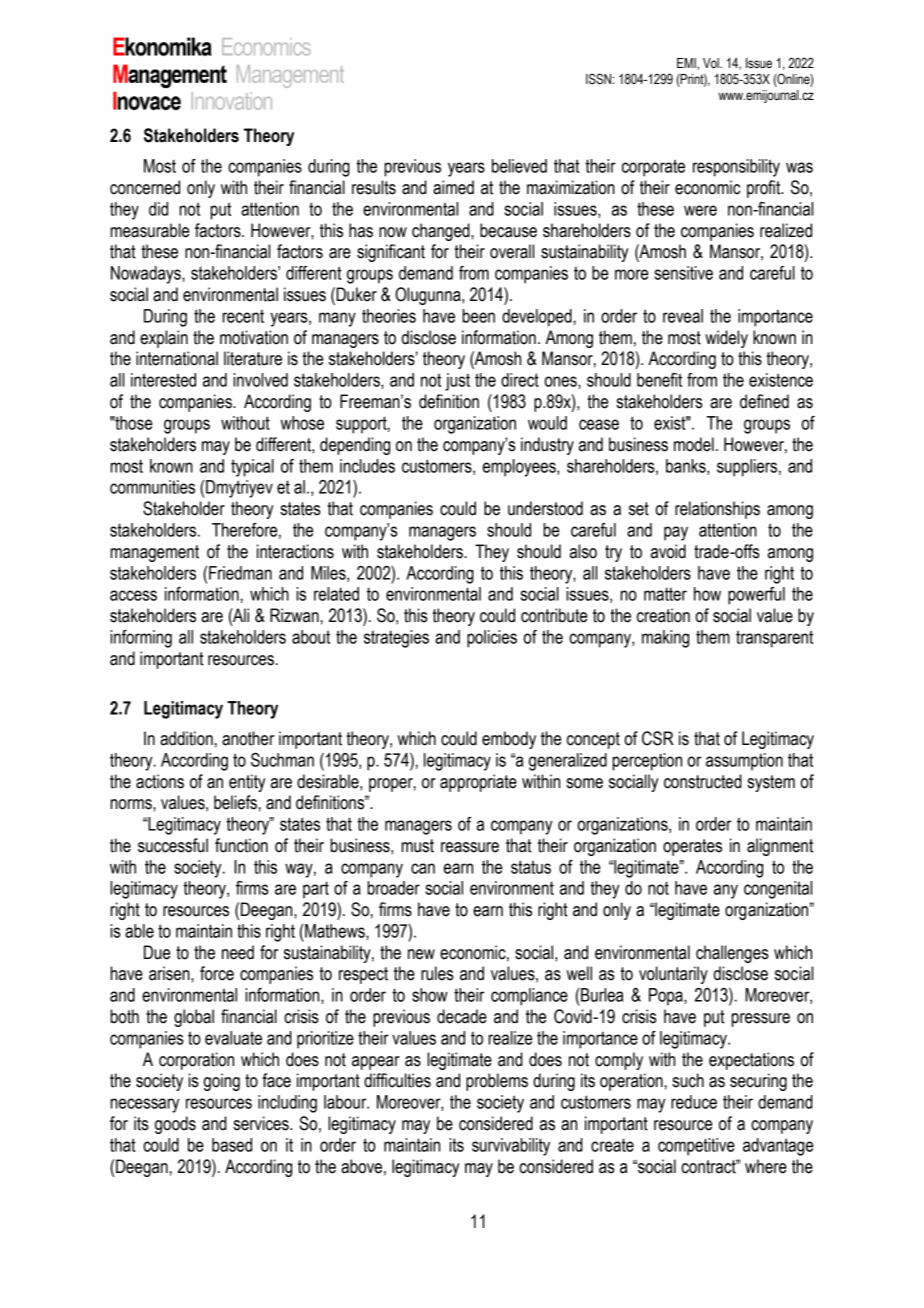 This screenshot has width=924, height=1308. What do you see at coordinates (158, 209) in the screenshot?
I see `did` at bounding box center [158, 209].
